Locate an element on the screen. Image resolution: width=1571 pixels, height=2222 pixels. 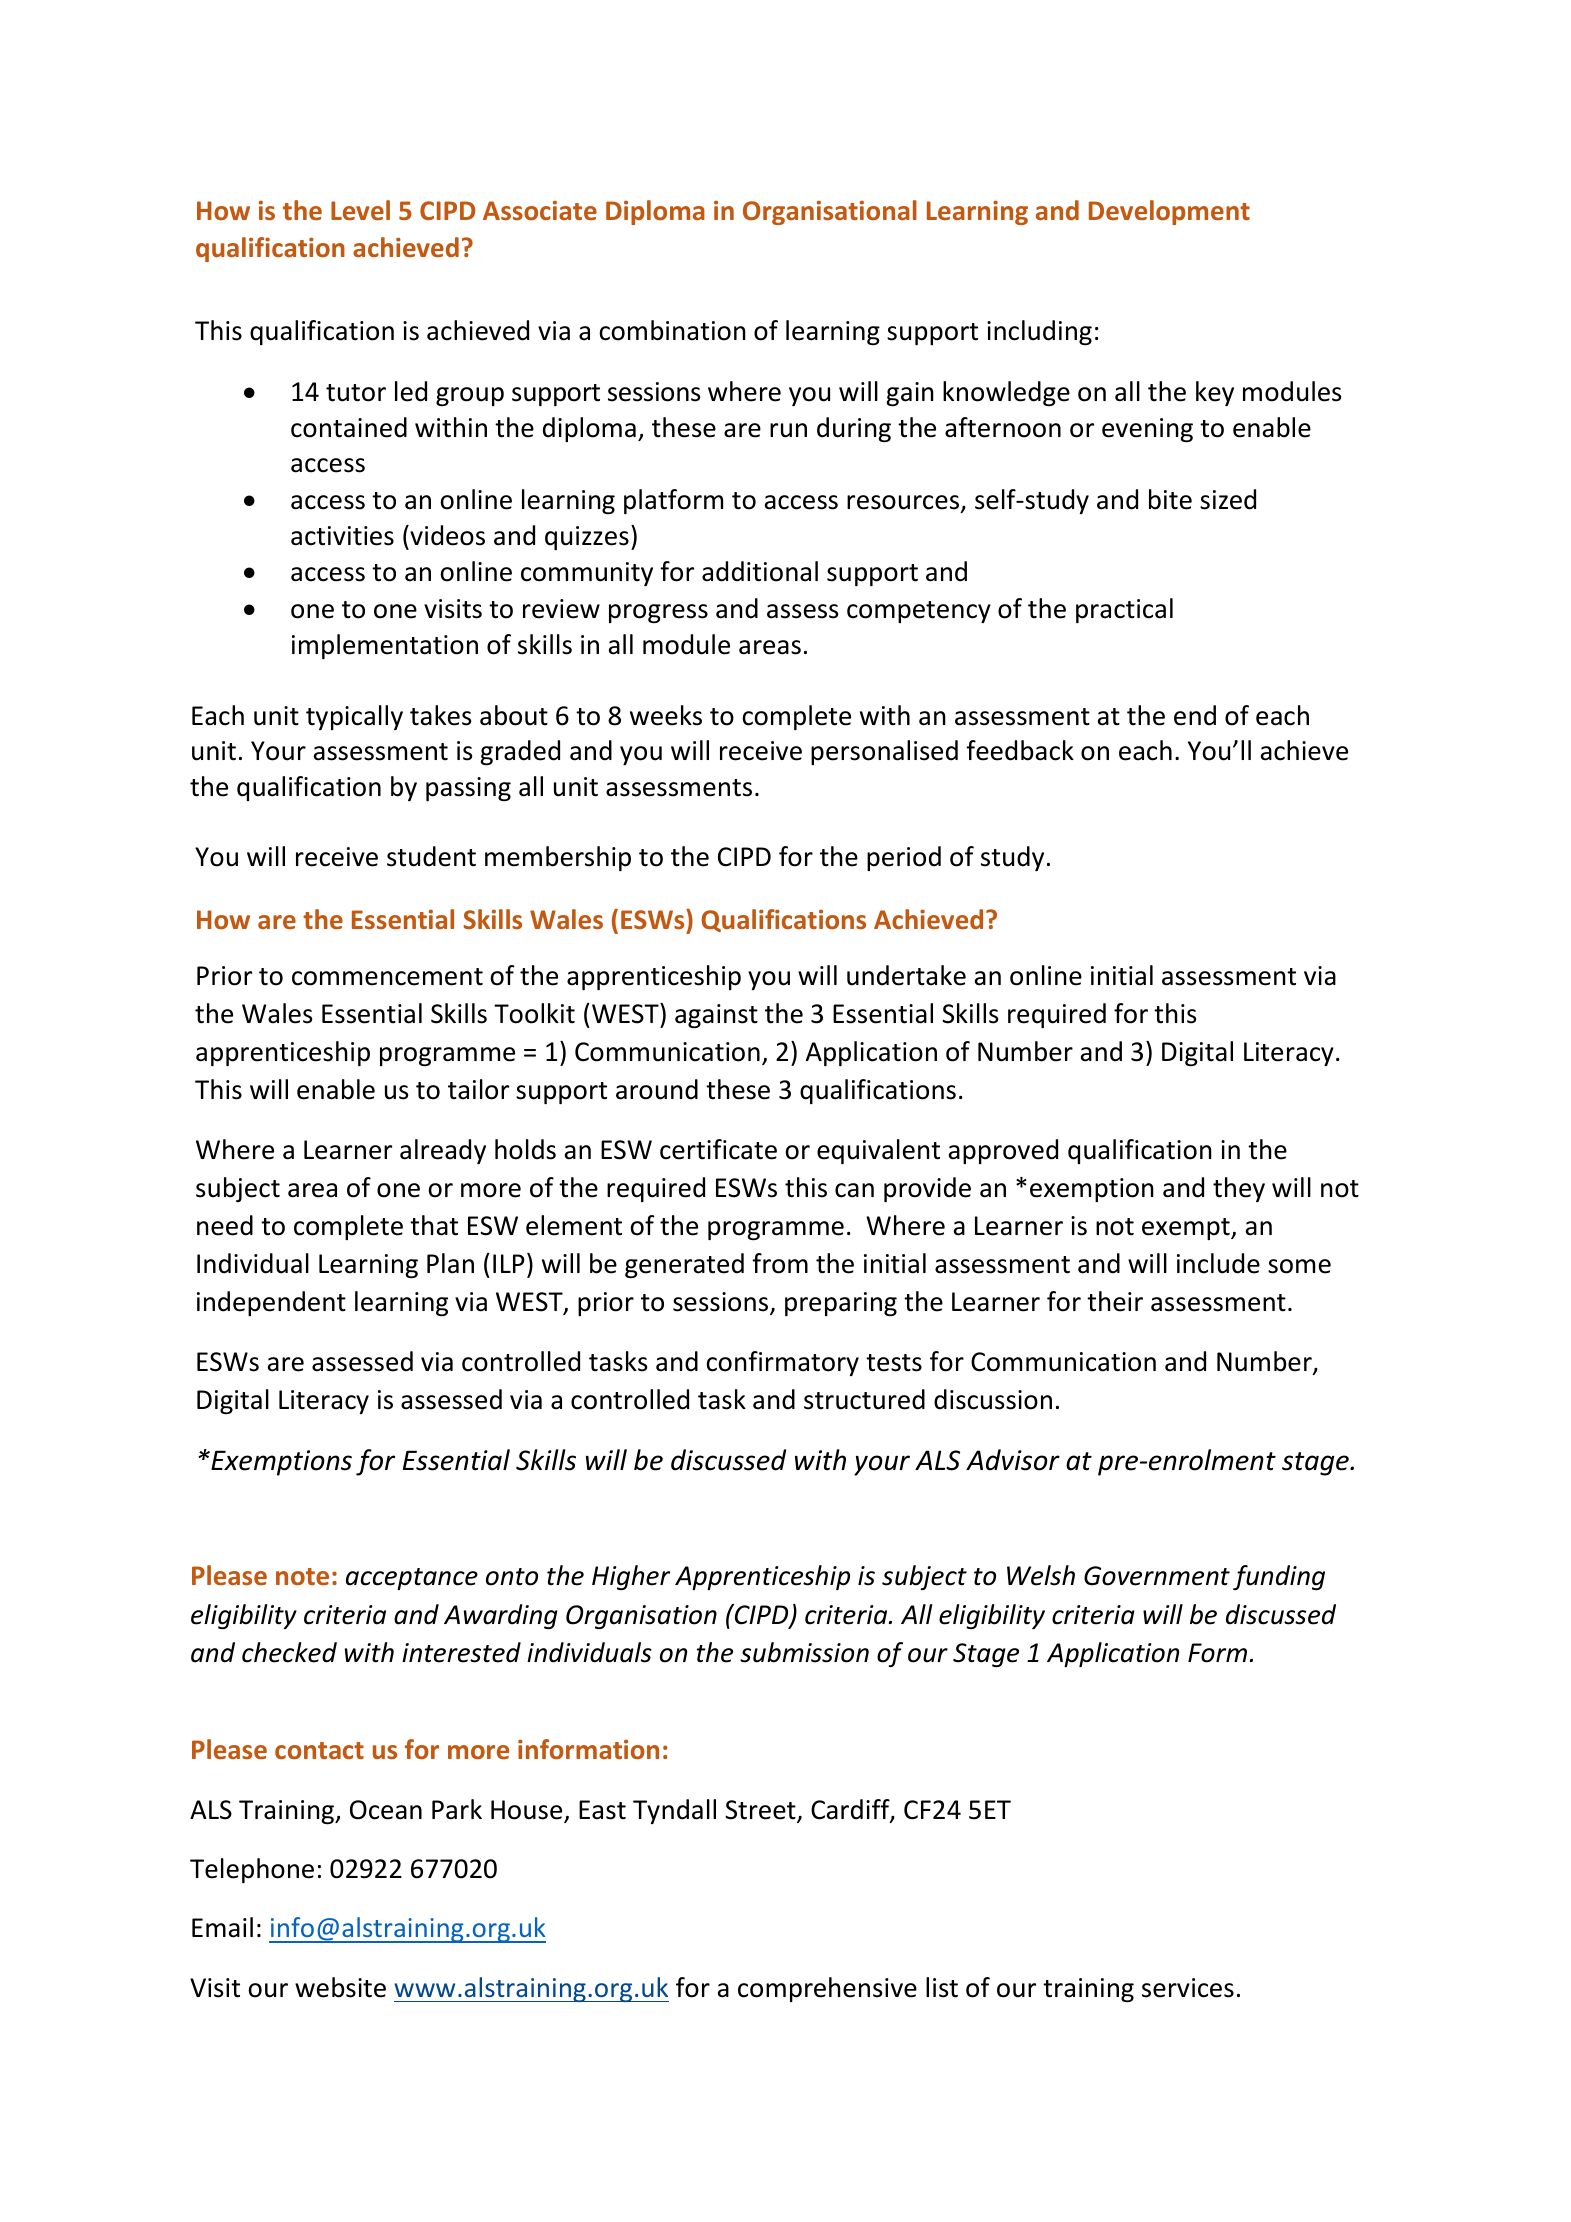
Development is located at coordinates (1169, 212).
